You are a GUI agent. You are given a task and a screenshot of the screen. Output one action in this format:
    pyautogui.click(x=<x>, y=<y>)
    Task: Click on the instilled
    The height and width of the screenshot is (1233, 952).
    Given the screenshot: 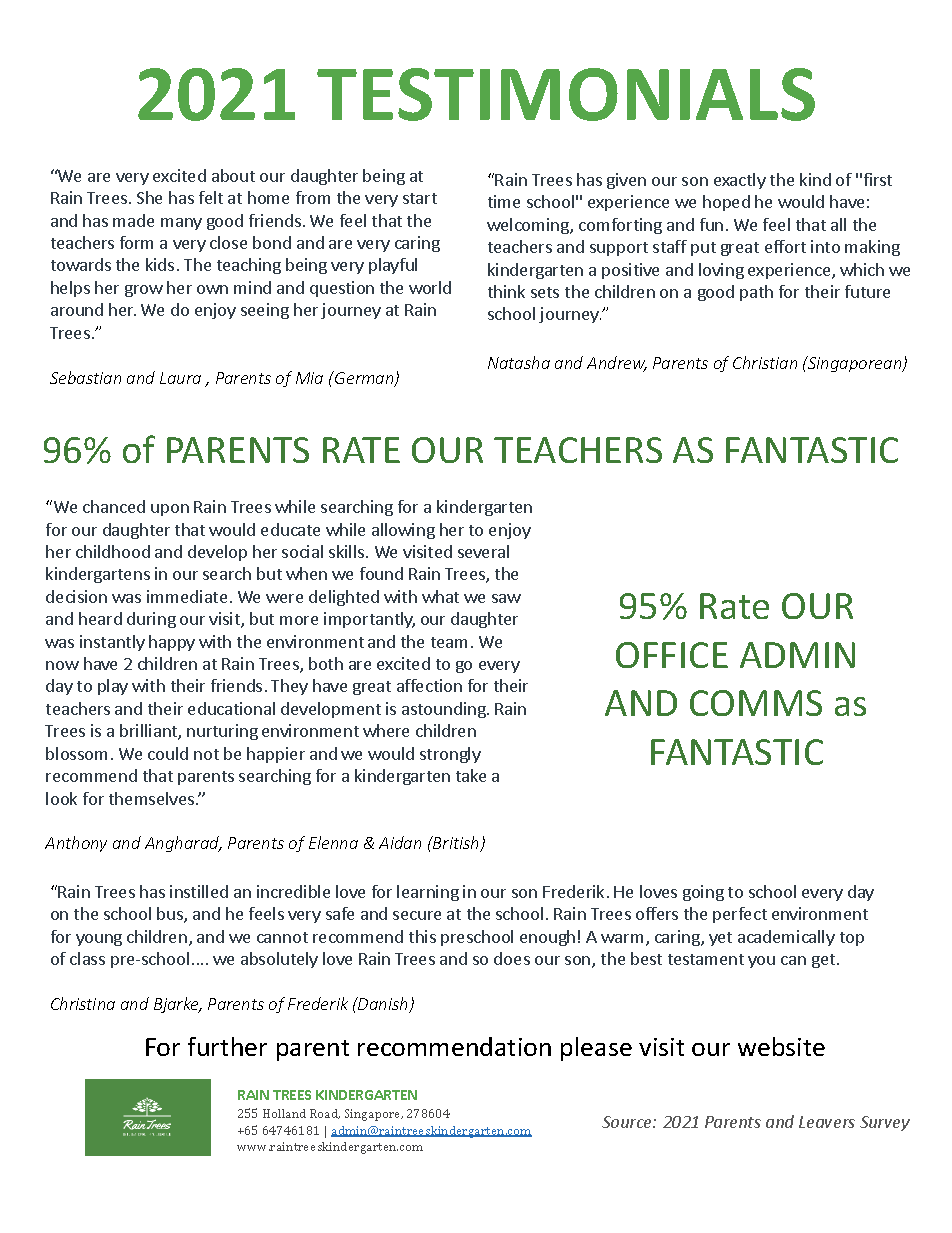 What is the action you would take?
    pyautogui.click(x=199, y=891)
